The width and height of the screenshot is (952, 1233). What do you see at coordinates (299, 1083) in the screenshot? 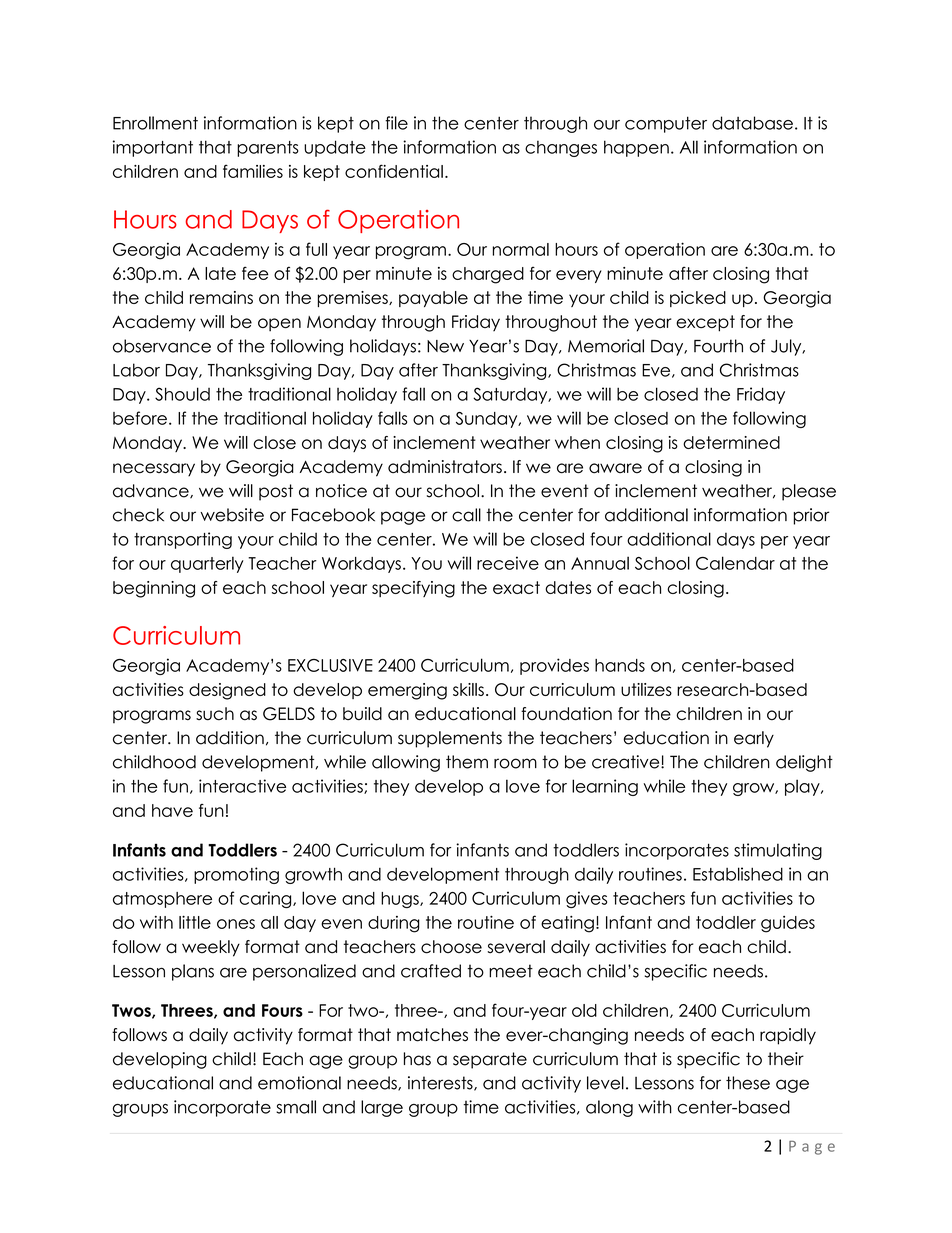
I see `emotional` at bounding box center [299, 1083].
